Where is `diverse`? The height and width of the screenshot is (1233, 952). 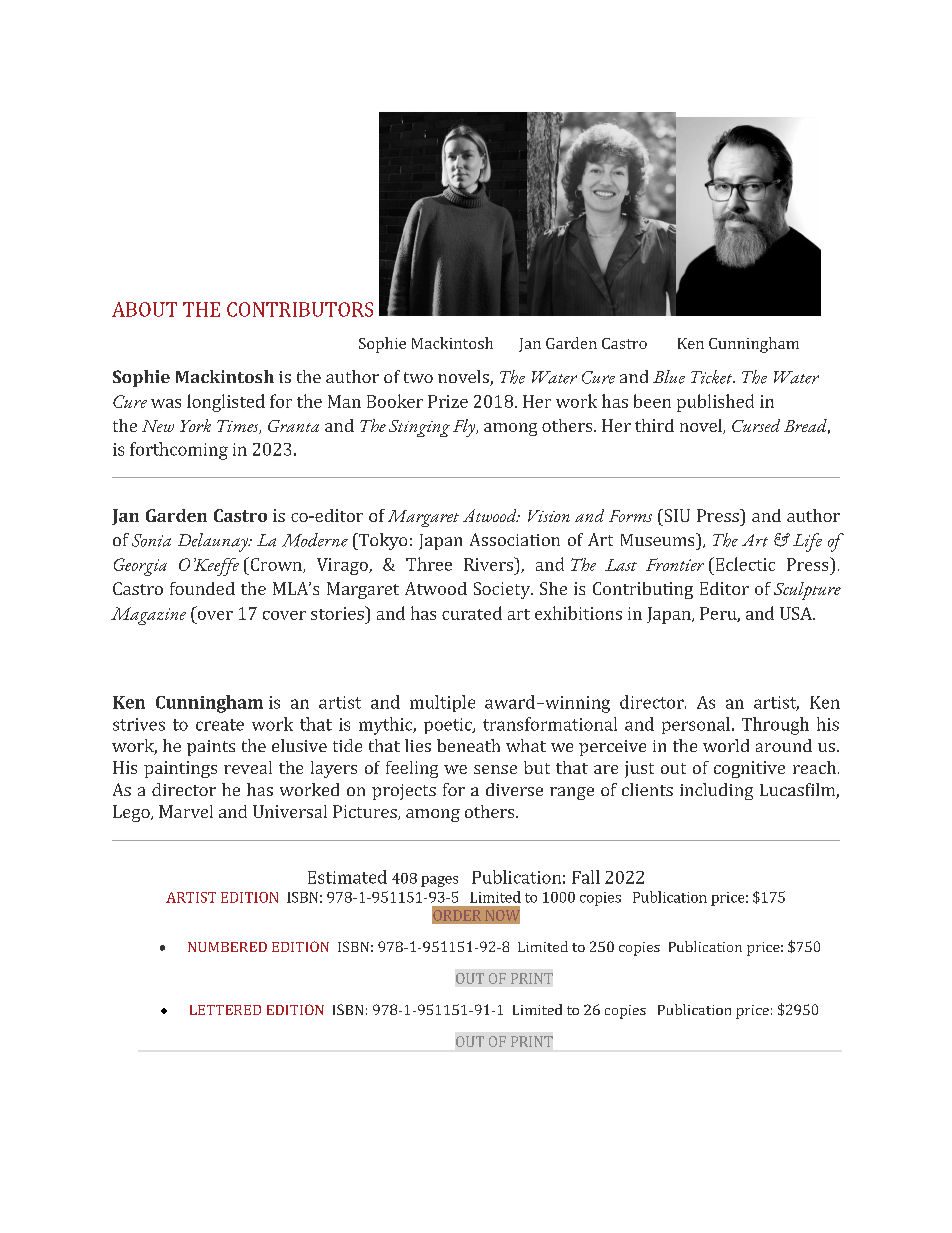
diverse is located at coordinates (514, 789).
